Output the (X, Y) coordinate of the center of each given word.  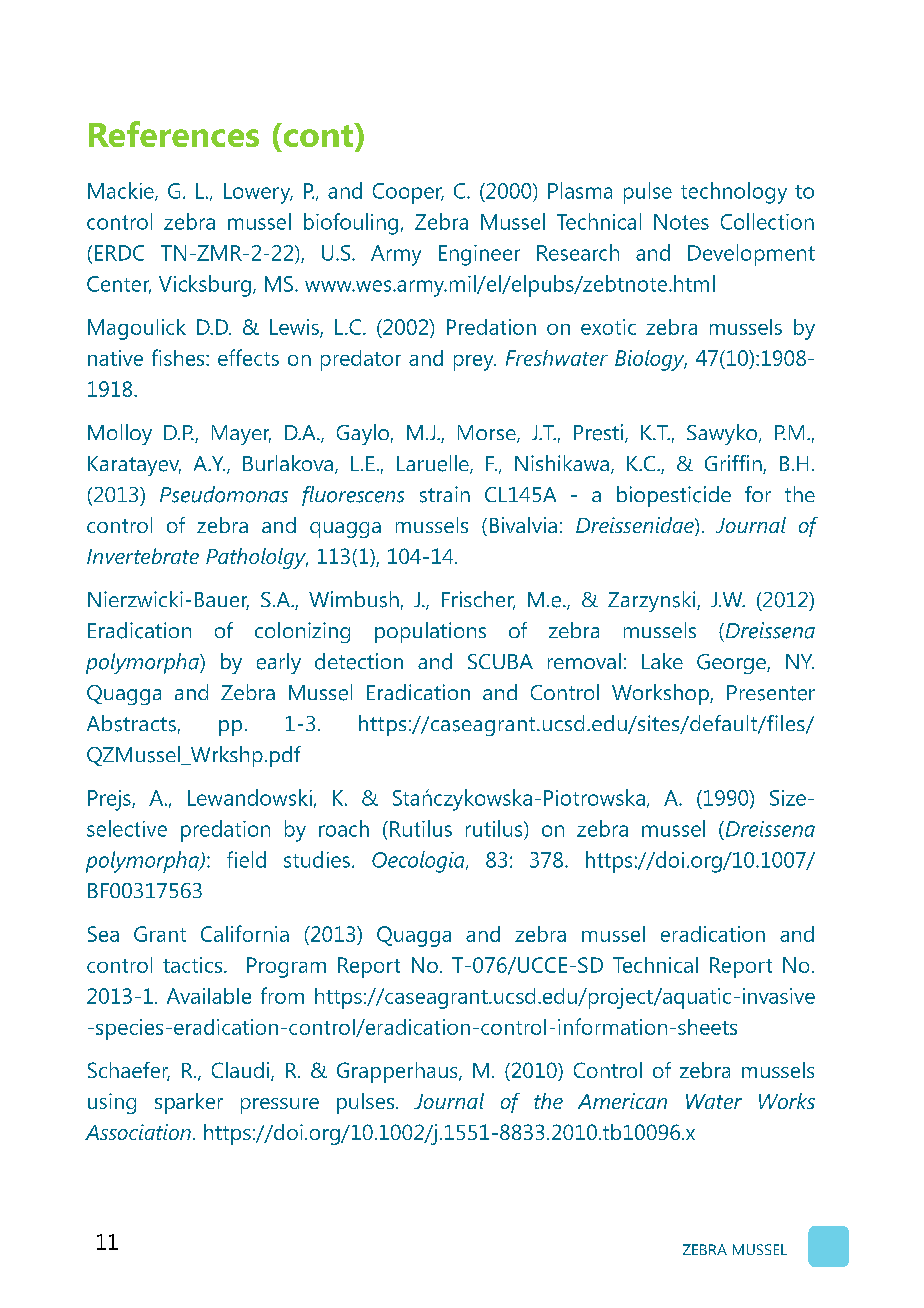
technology (734, 193)
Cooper (408, 193)
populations (430, 632)
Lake (662, 661)
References (174, 134)
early (279, 663)
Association (138, 1132)
